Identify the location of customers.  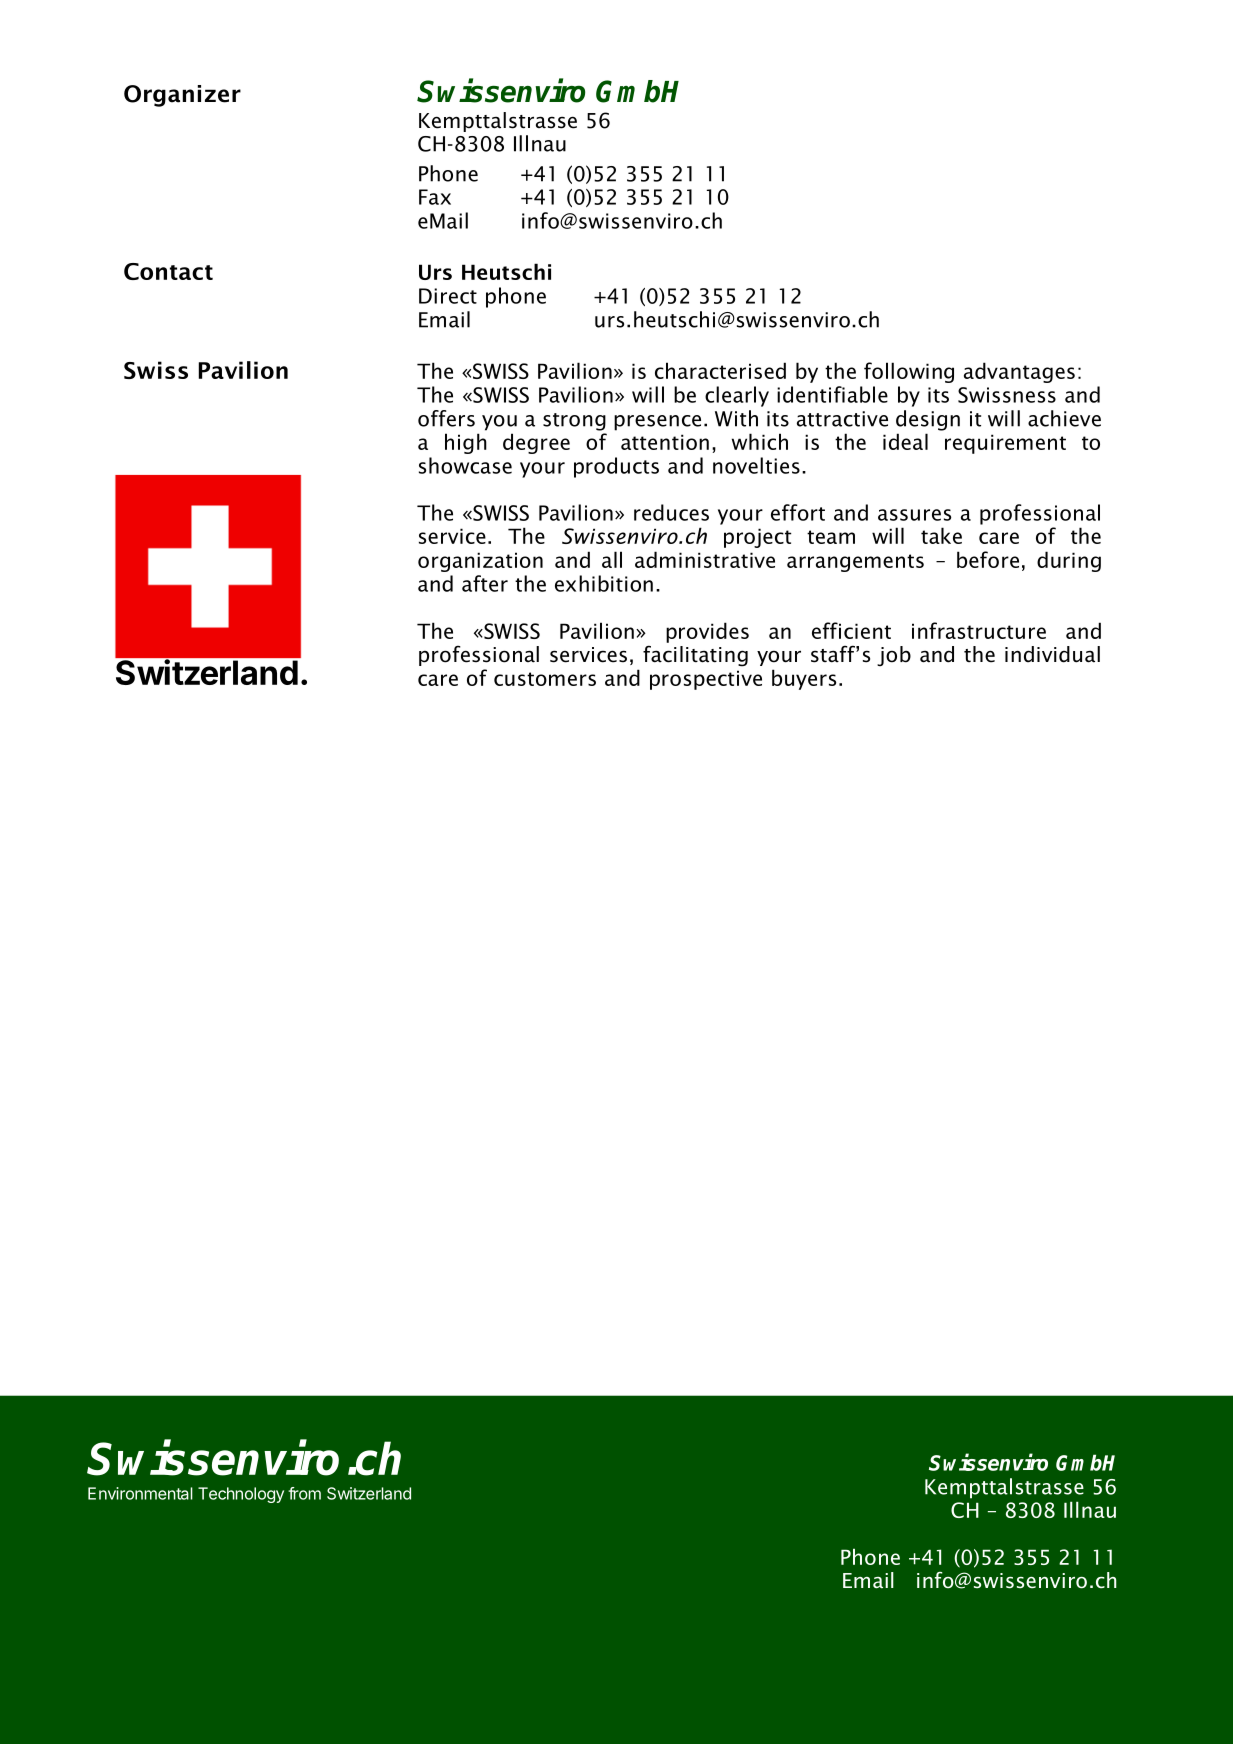
(545, 679).
